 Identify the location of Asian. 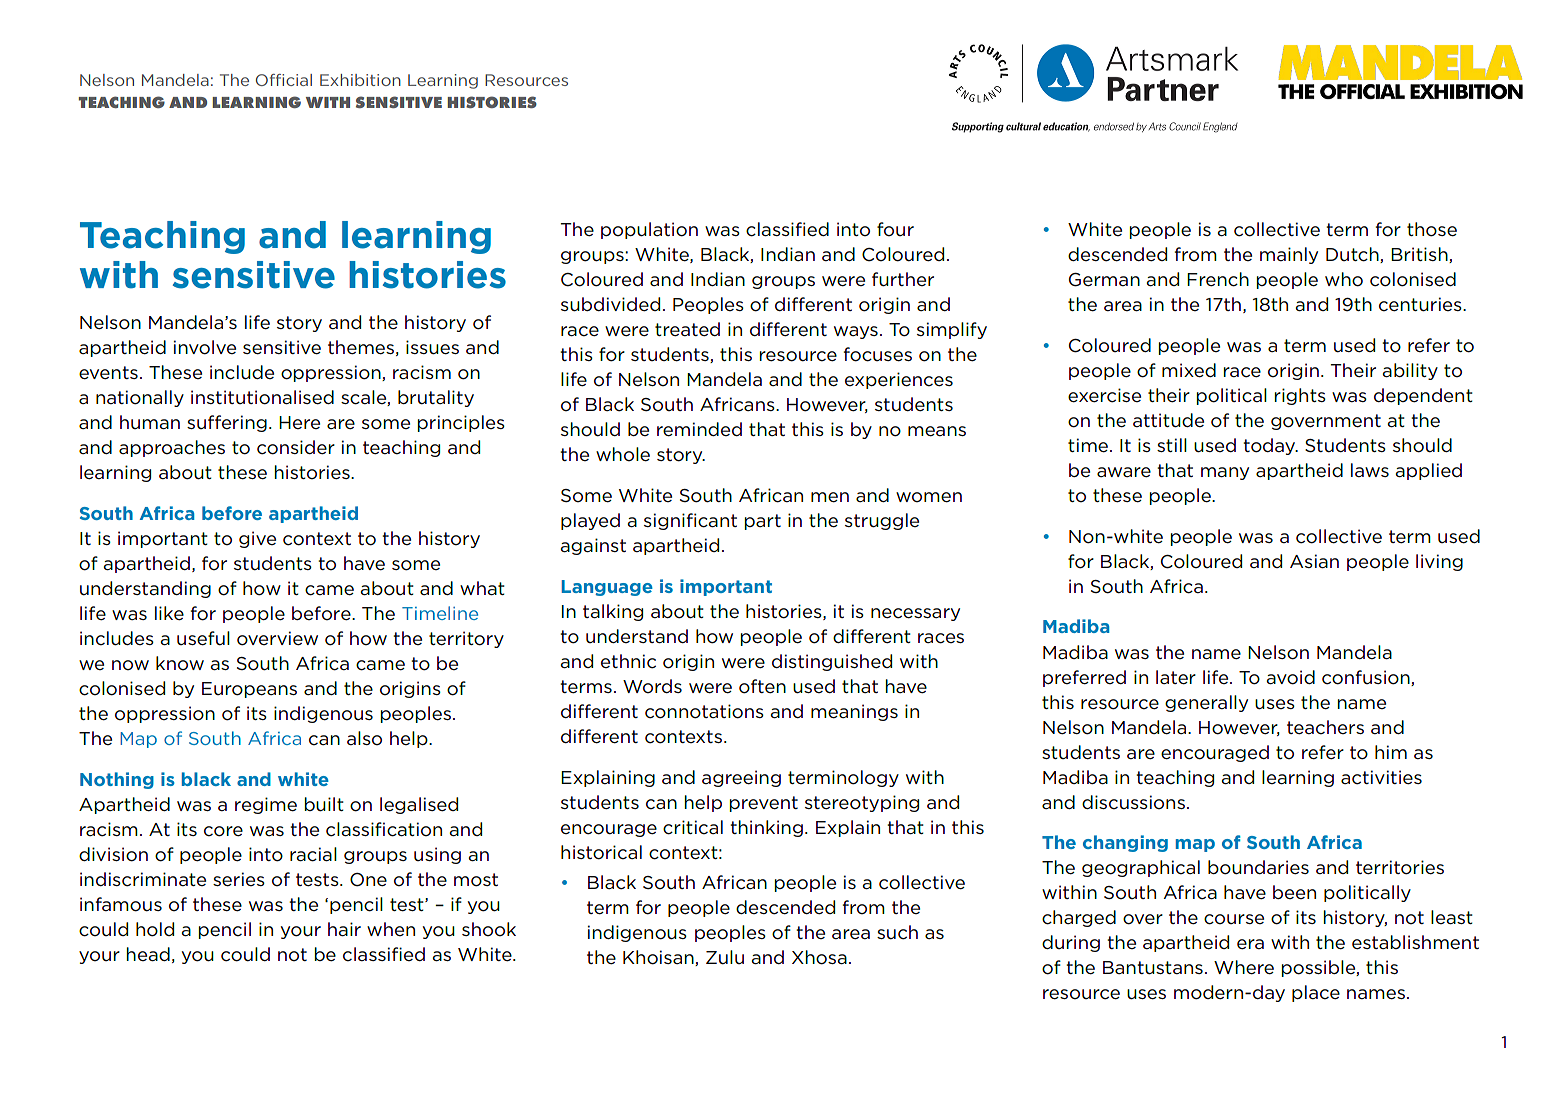
(1314, 561).
